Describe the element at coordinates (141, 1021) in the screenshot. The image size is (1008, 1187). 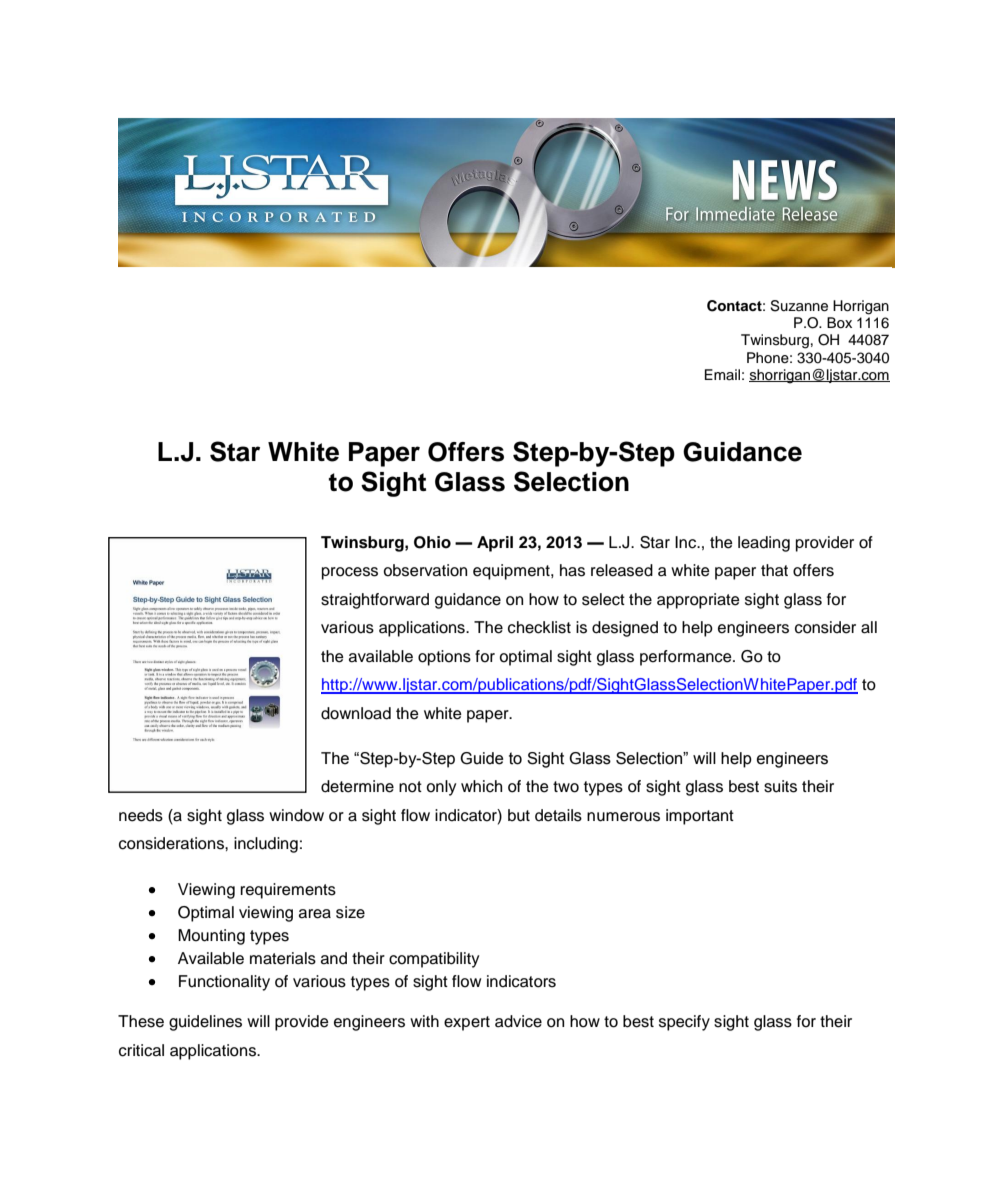
I see `These` at that location.
